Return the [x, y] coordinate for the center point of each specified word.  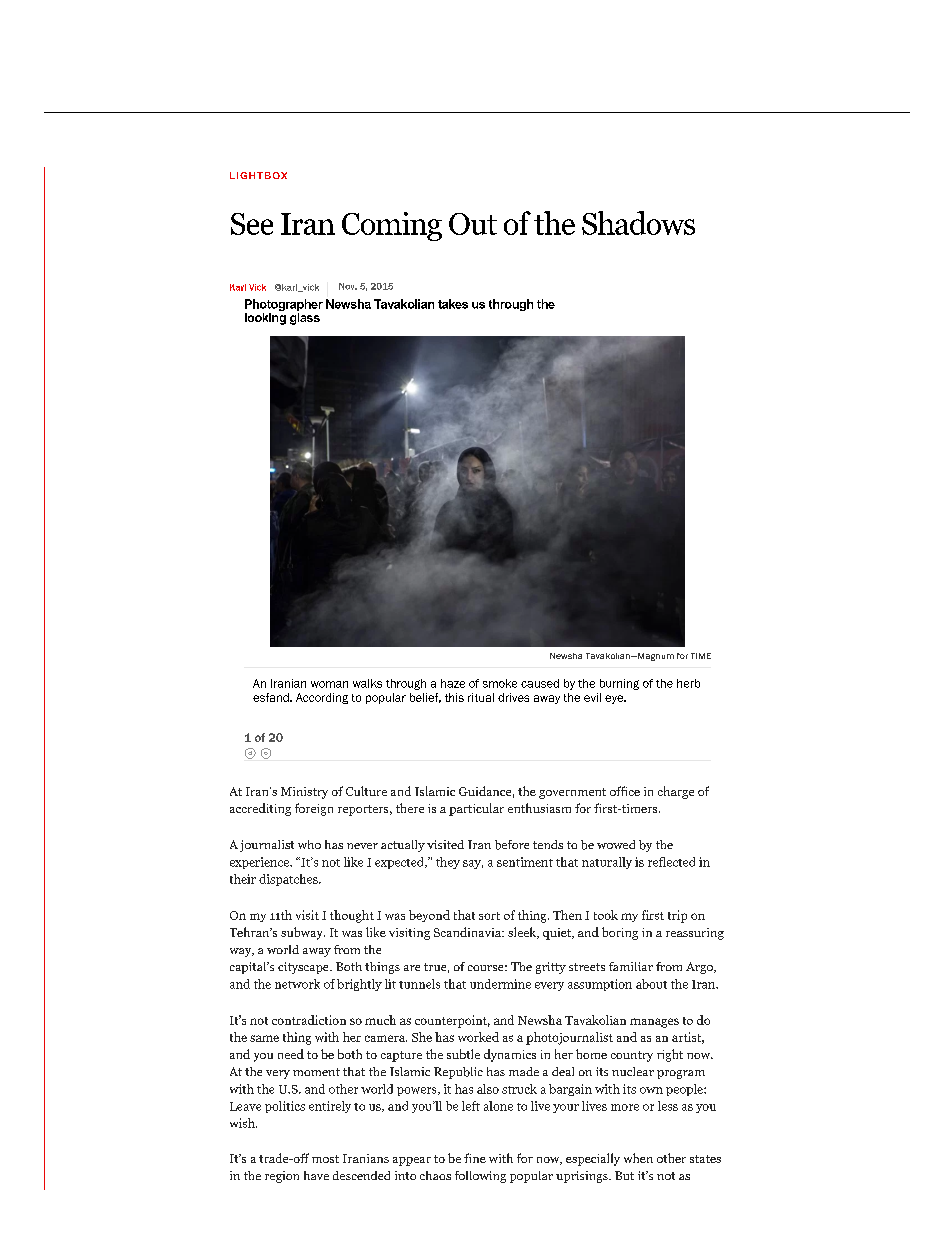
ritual [481, 697]
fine [475, 1158]
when [638, 1158]
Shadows [638, 223]
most [325, 1159]
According [322, 698]
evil [592, 697]
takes [453, 304]
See [252, 224]
